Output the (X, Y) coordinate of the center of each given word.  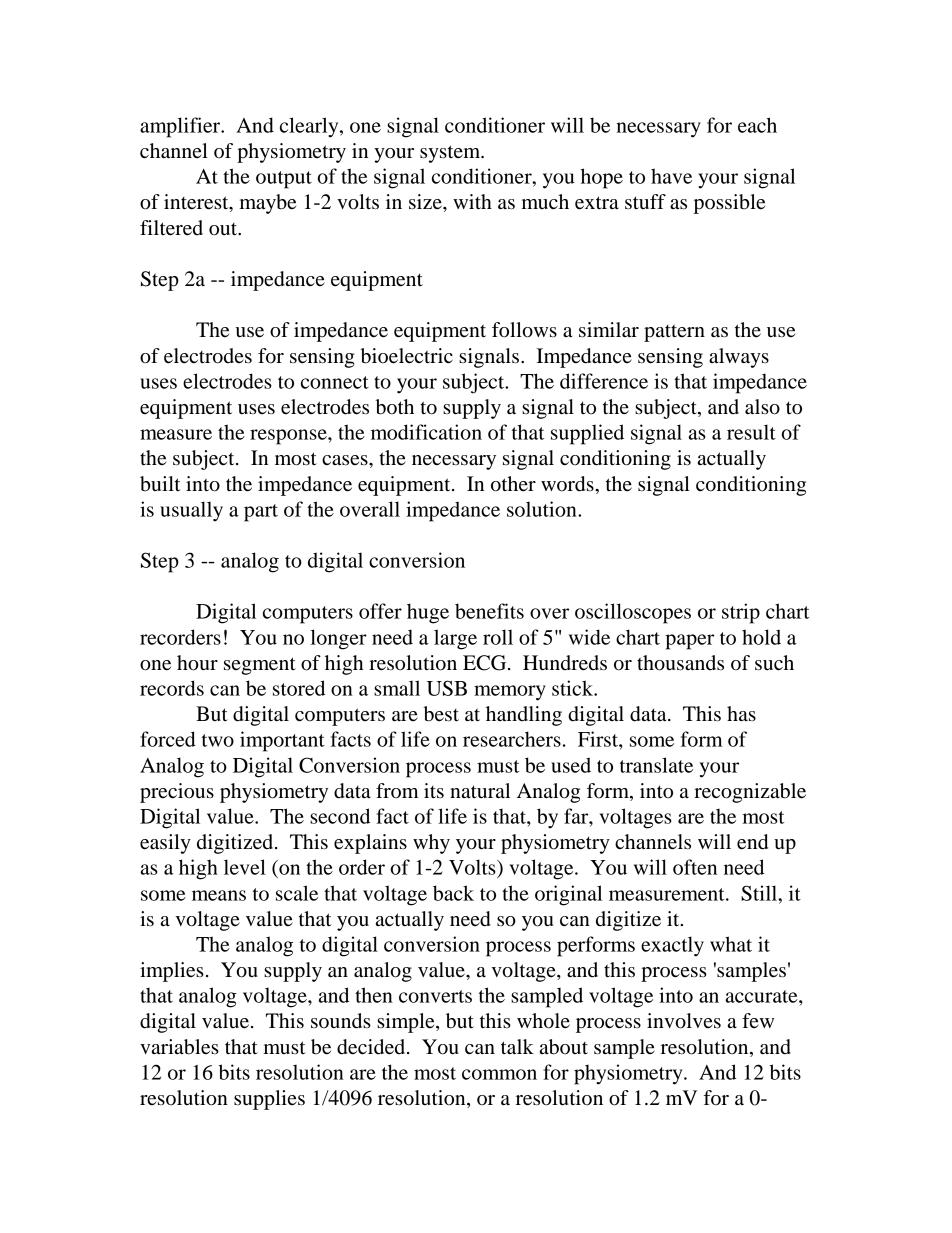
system (451, 154)
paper (689, 642)
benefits (489, 611)
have (671, 176)
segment (260, 666)
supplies (269, 1100)
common (499, 1074)
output (284, 180)
